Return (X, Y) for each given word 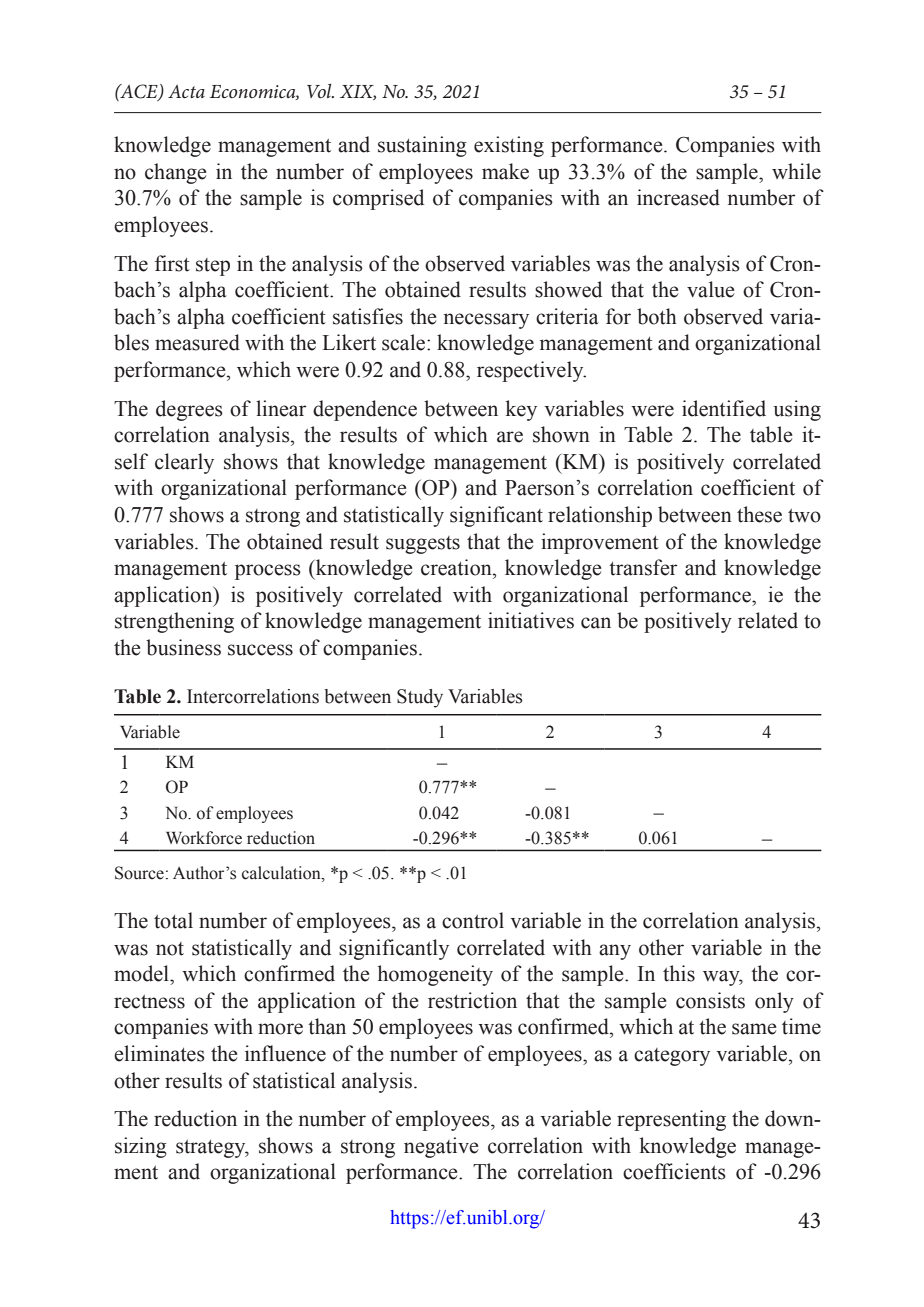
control (473, 920)
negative (441, 1147)
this (679, 973)
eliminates (159, 1053)
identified (724, 408)
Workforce (204, 838)
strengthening (174, 622)
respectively (531, 371)
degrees (189, 410)
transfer (643, 567)
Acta (186, 91)
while (796, 171)
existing (509, 146)
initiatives (531, 620)
